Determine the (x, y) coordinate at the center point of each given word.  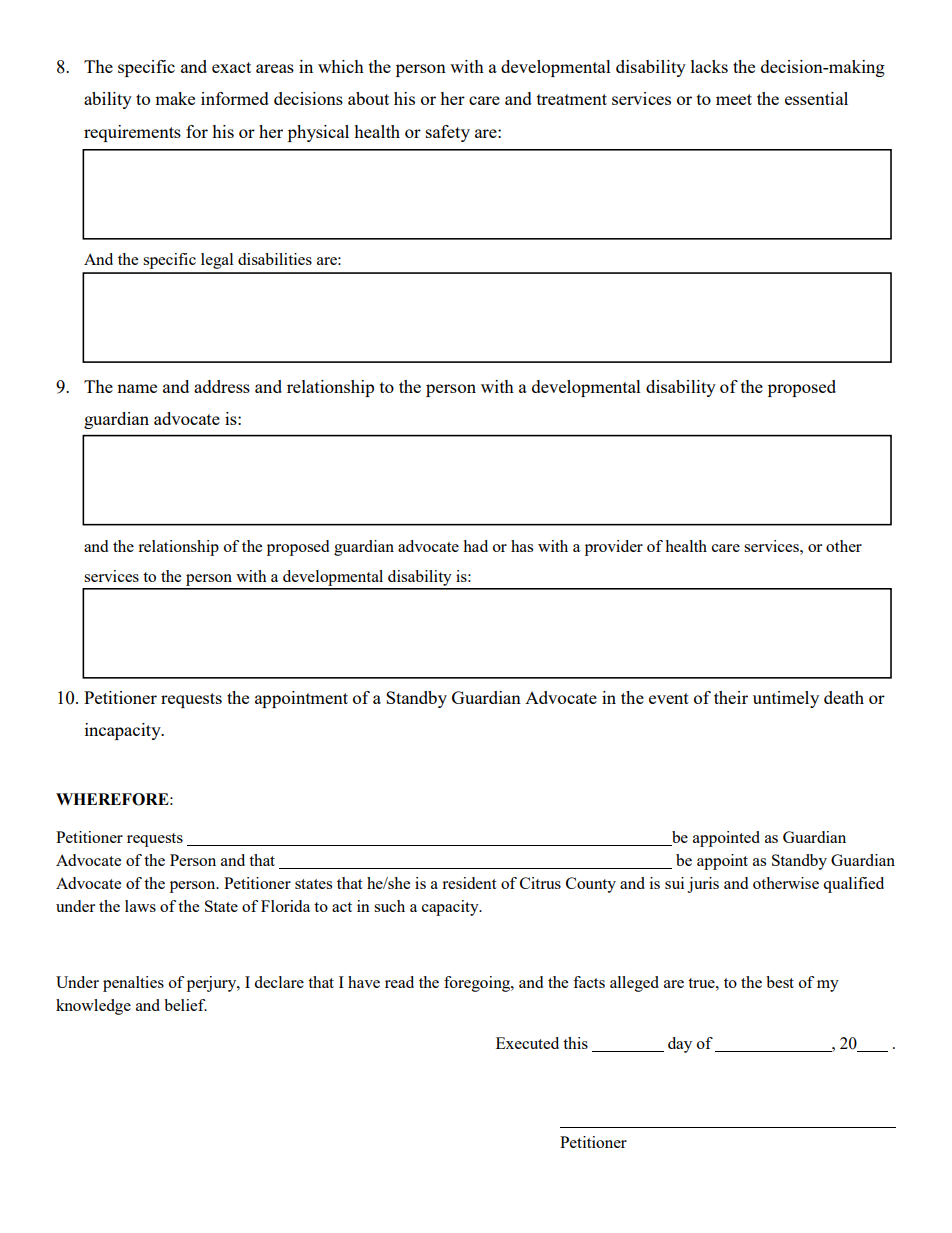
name (137, 388)
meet (734, 99)
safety (448, 133)
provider (614, 548)
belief (185, 1005)
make (175, 98)
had (475, 546)
